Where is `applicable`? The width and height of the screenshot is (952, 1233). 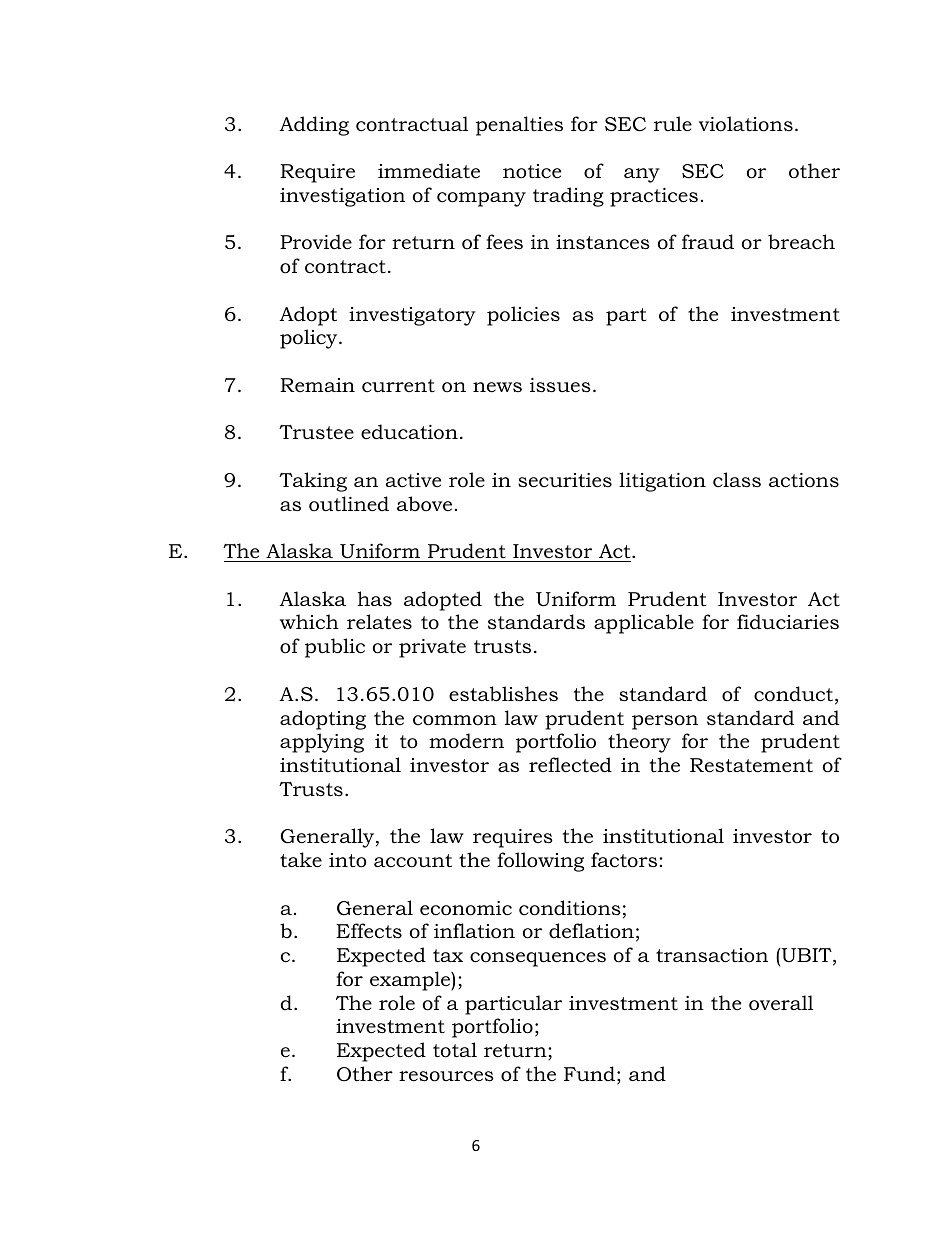
applicable is located at coordinates (644, 624).
